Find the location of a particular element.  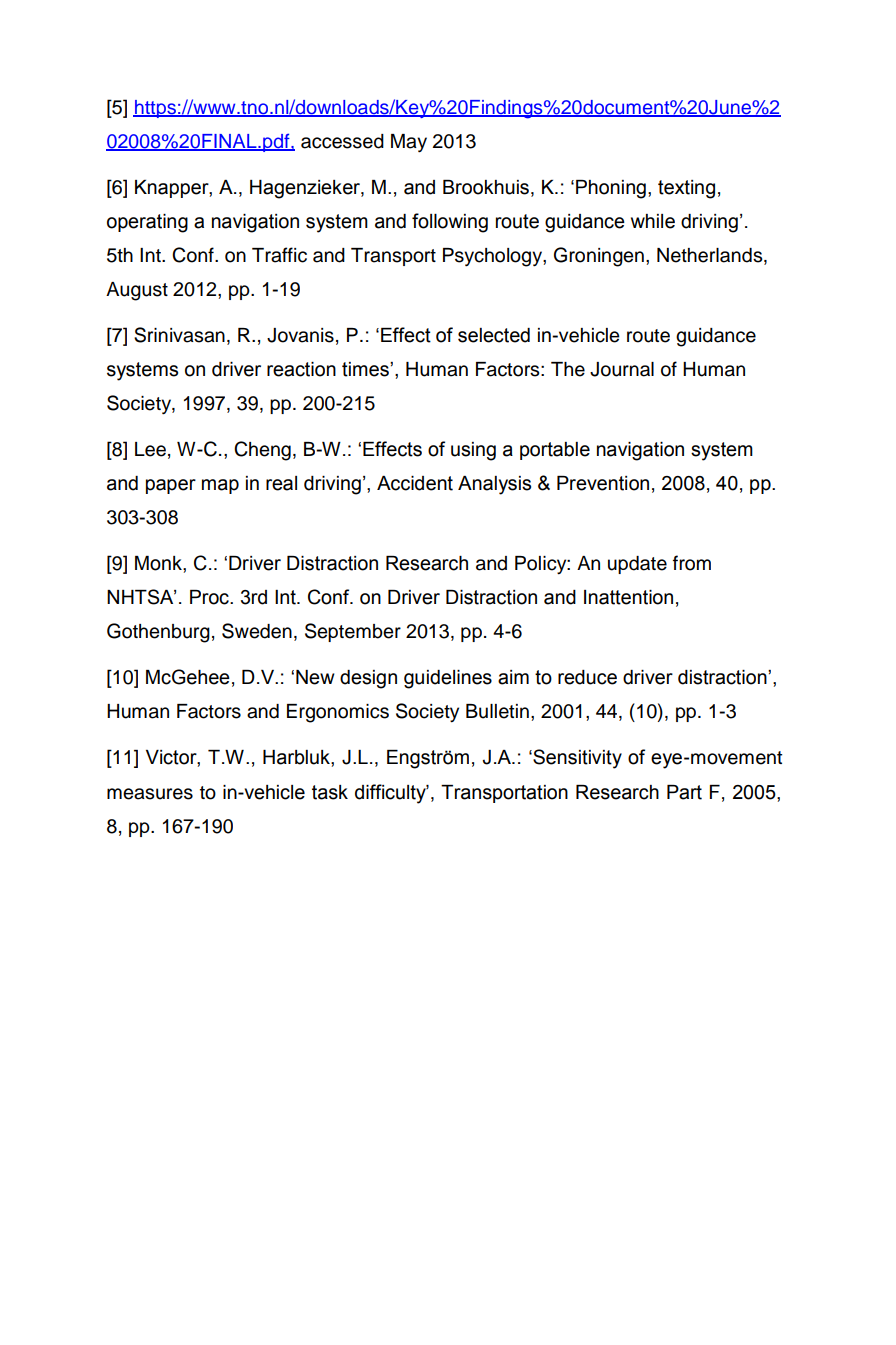

Journal is located at coordinates (622, 369).
